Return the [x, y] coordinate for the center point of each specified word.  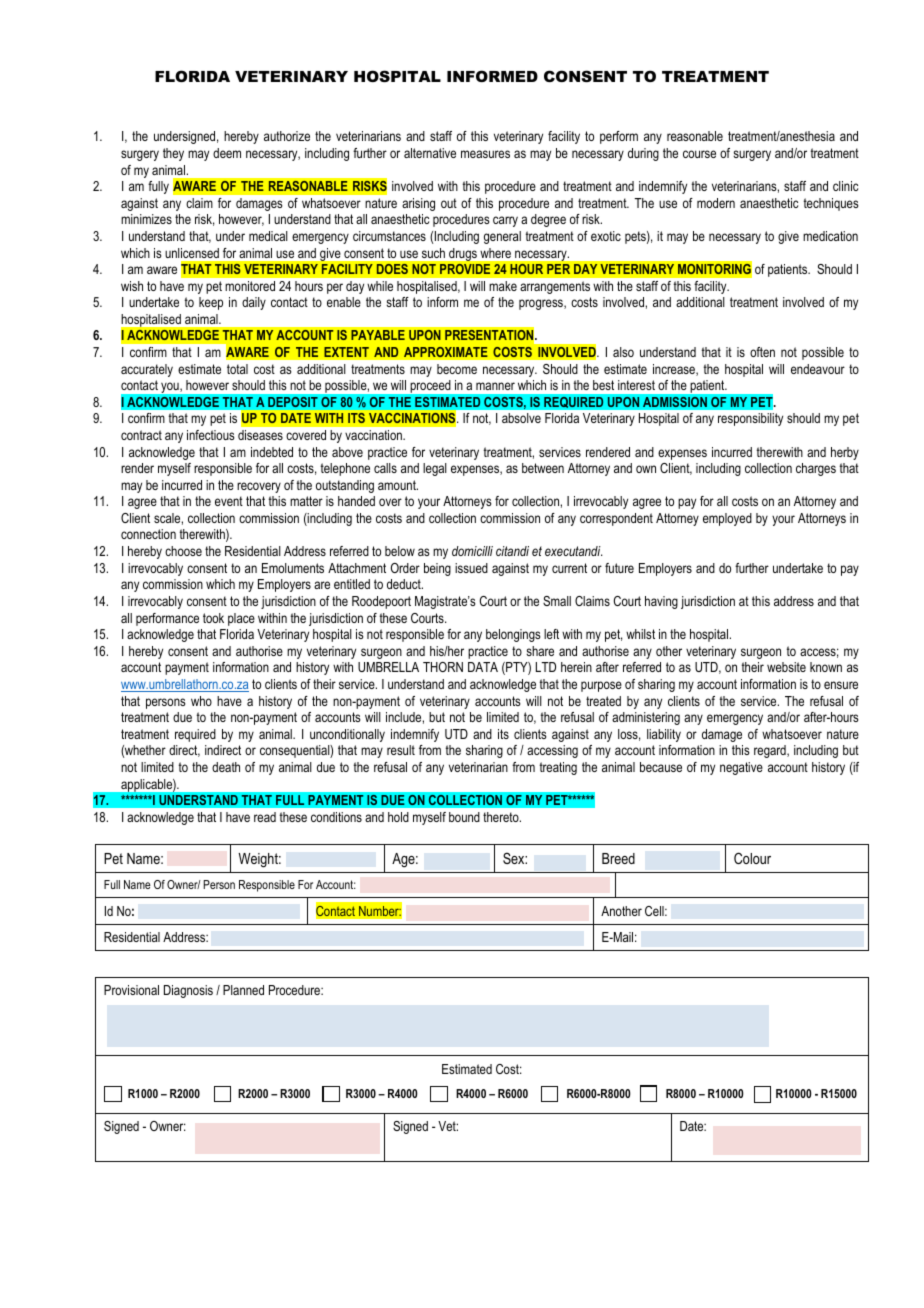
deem [227, 153]
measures [485, 154]
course [699, 154]
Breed [618, 858]
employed [727, 519]
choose [183, 551]
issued [471, 568]
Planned [243, 990]
